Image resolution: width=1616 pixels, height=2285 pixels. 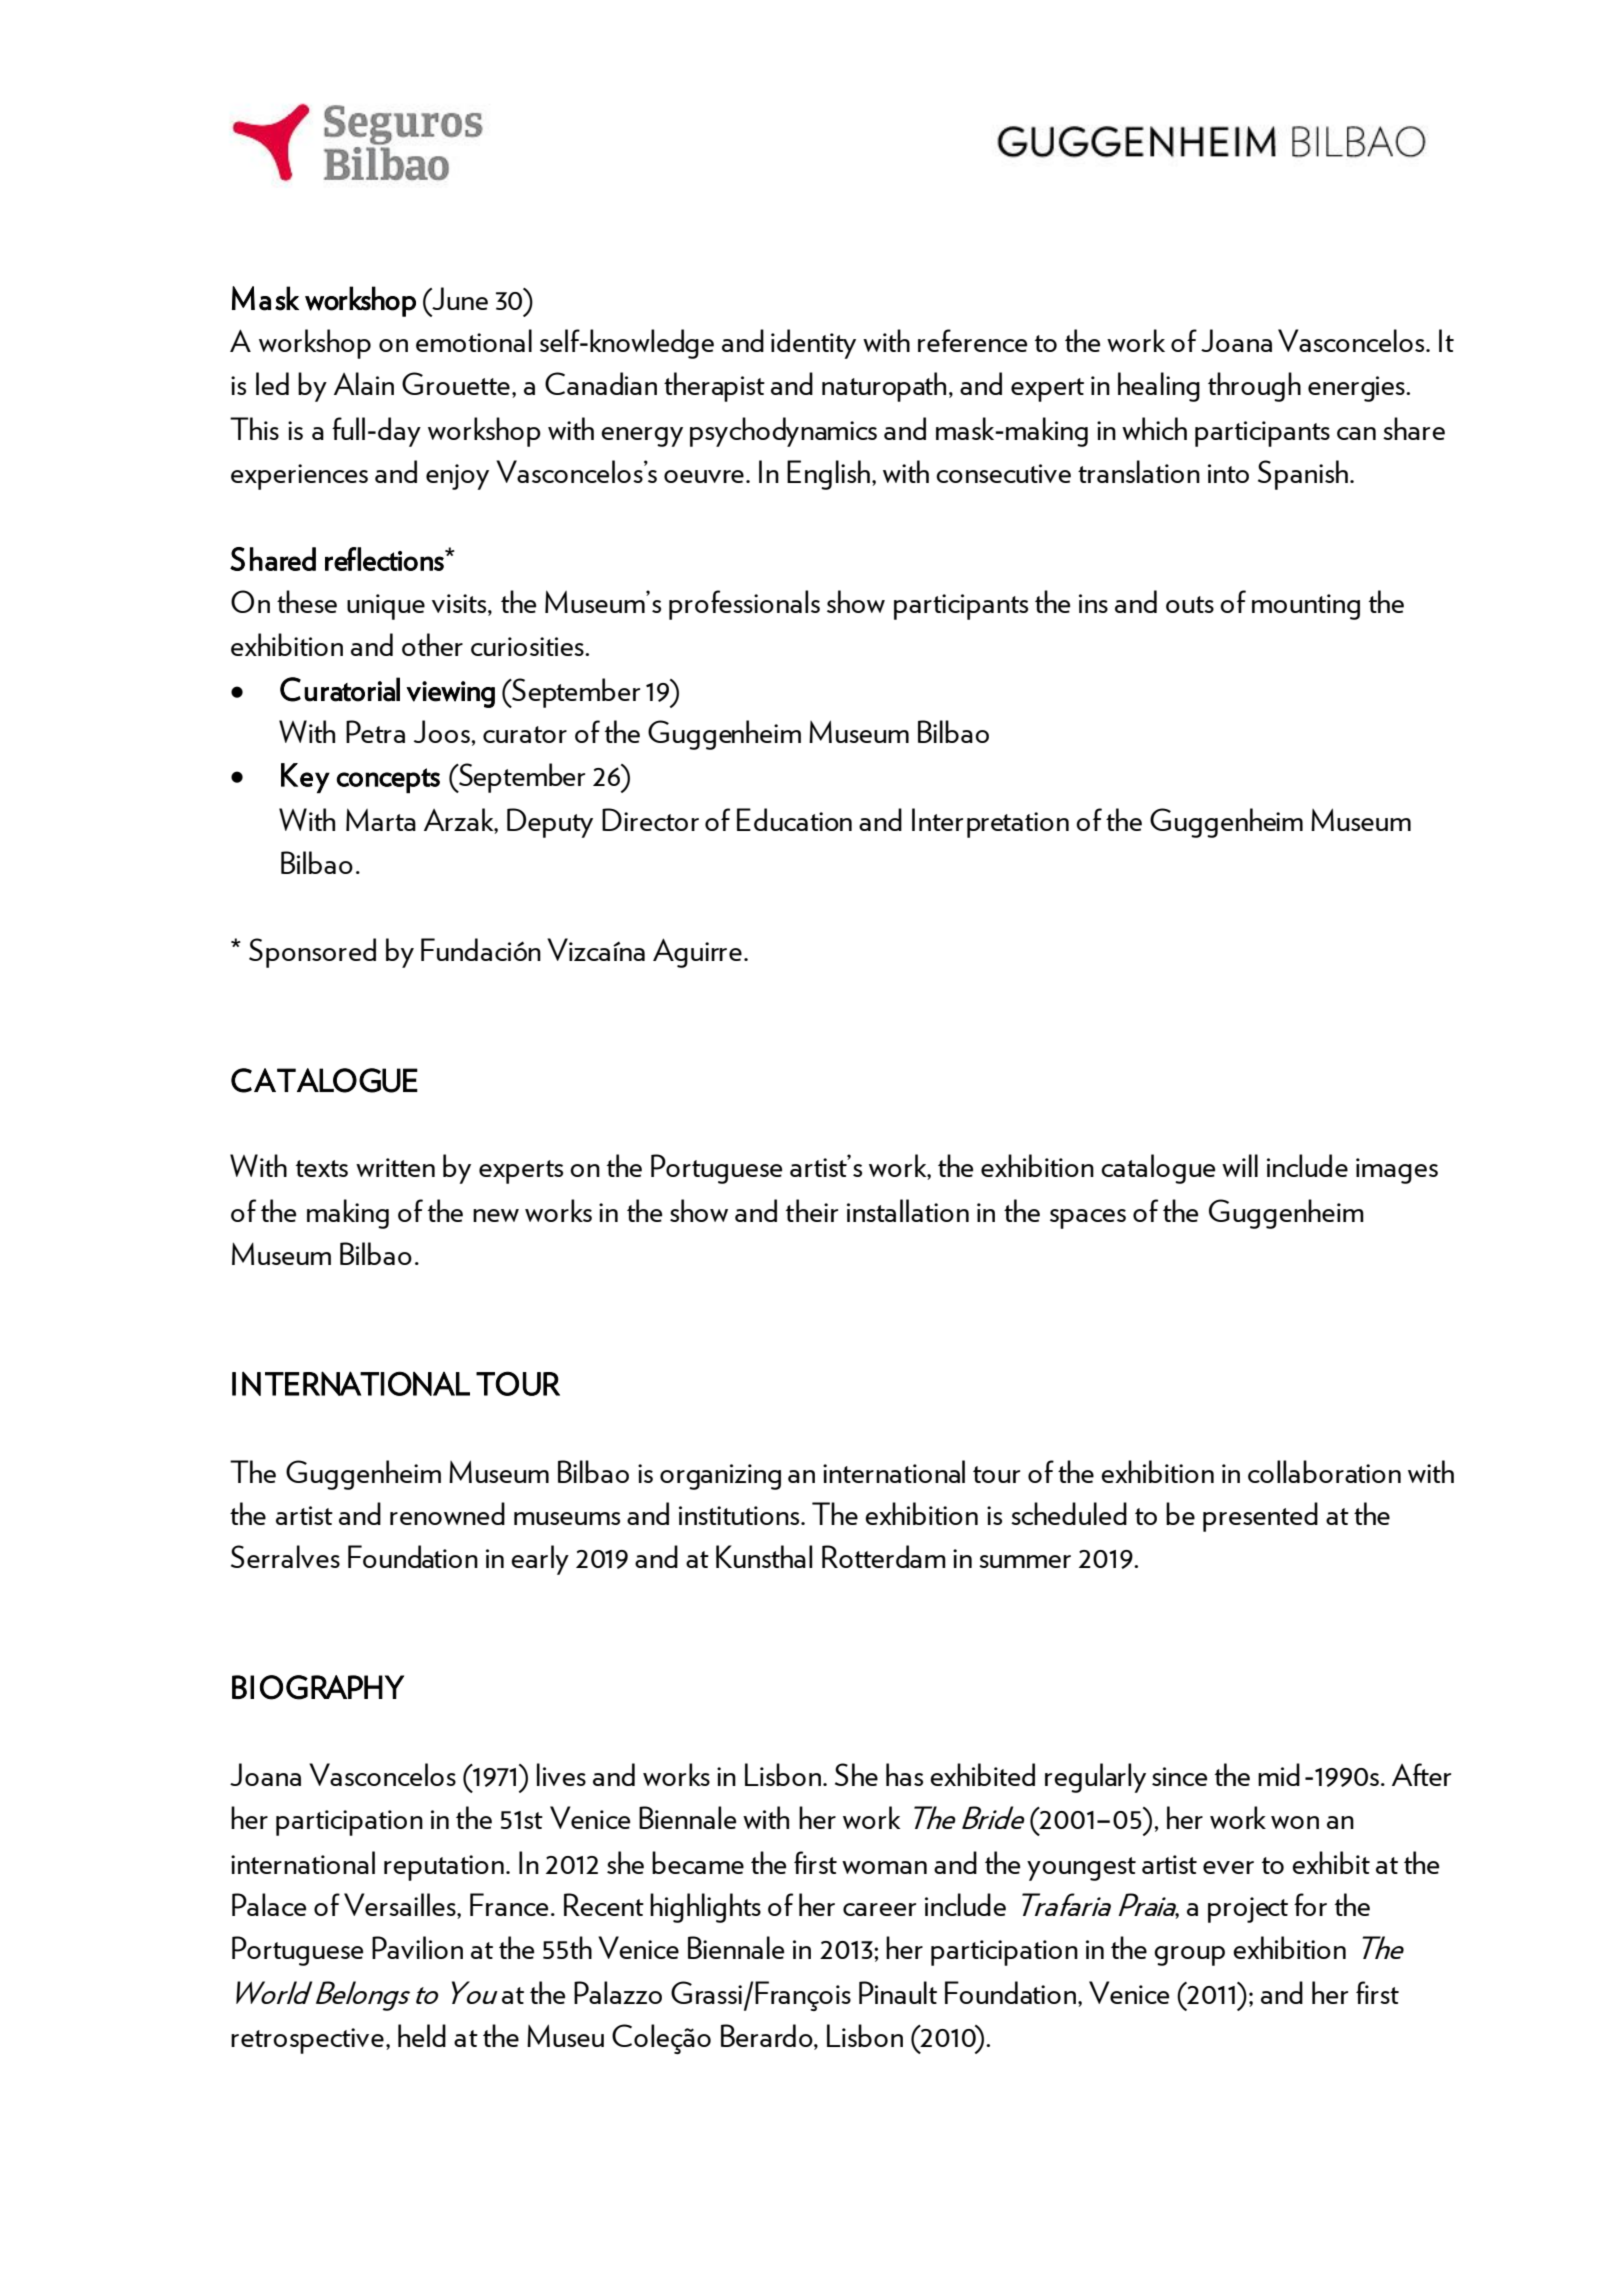 I want to click on Pavilion, so click(x=417, y=1947).
